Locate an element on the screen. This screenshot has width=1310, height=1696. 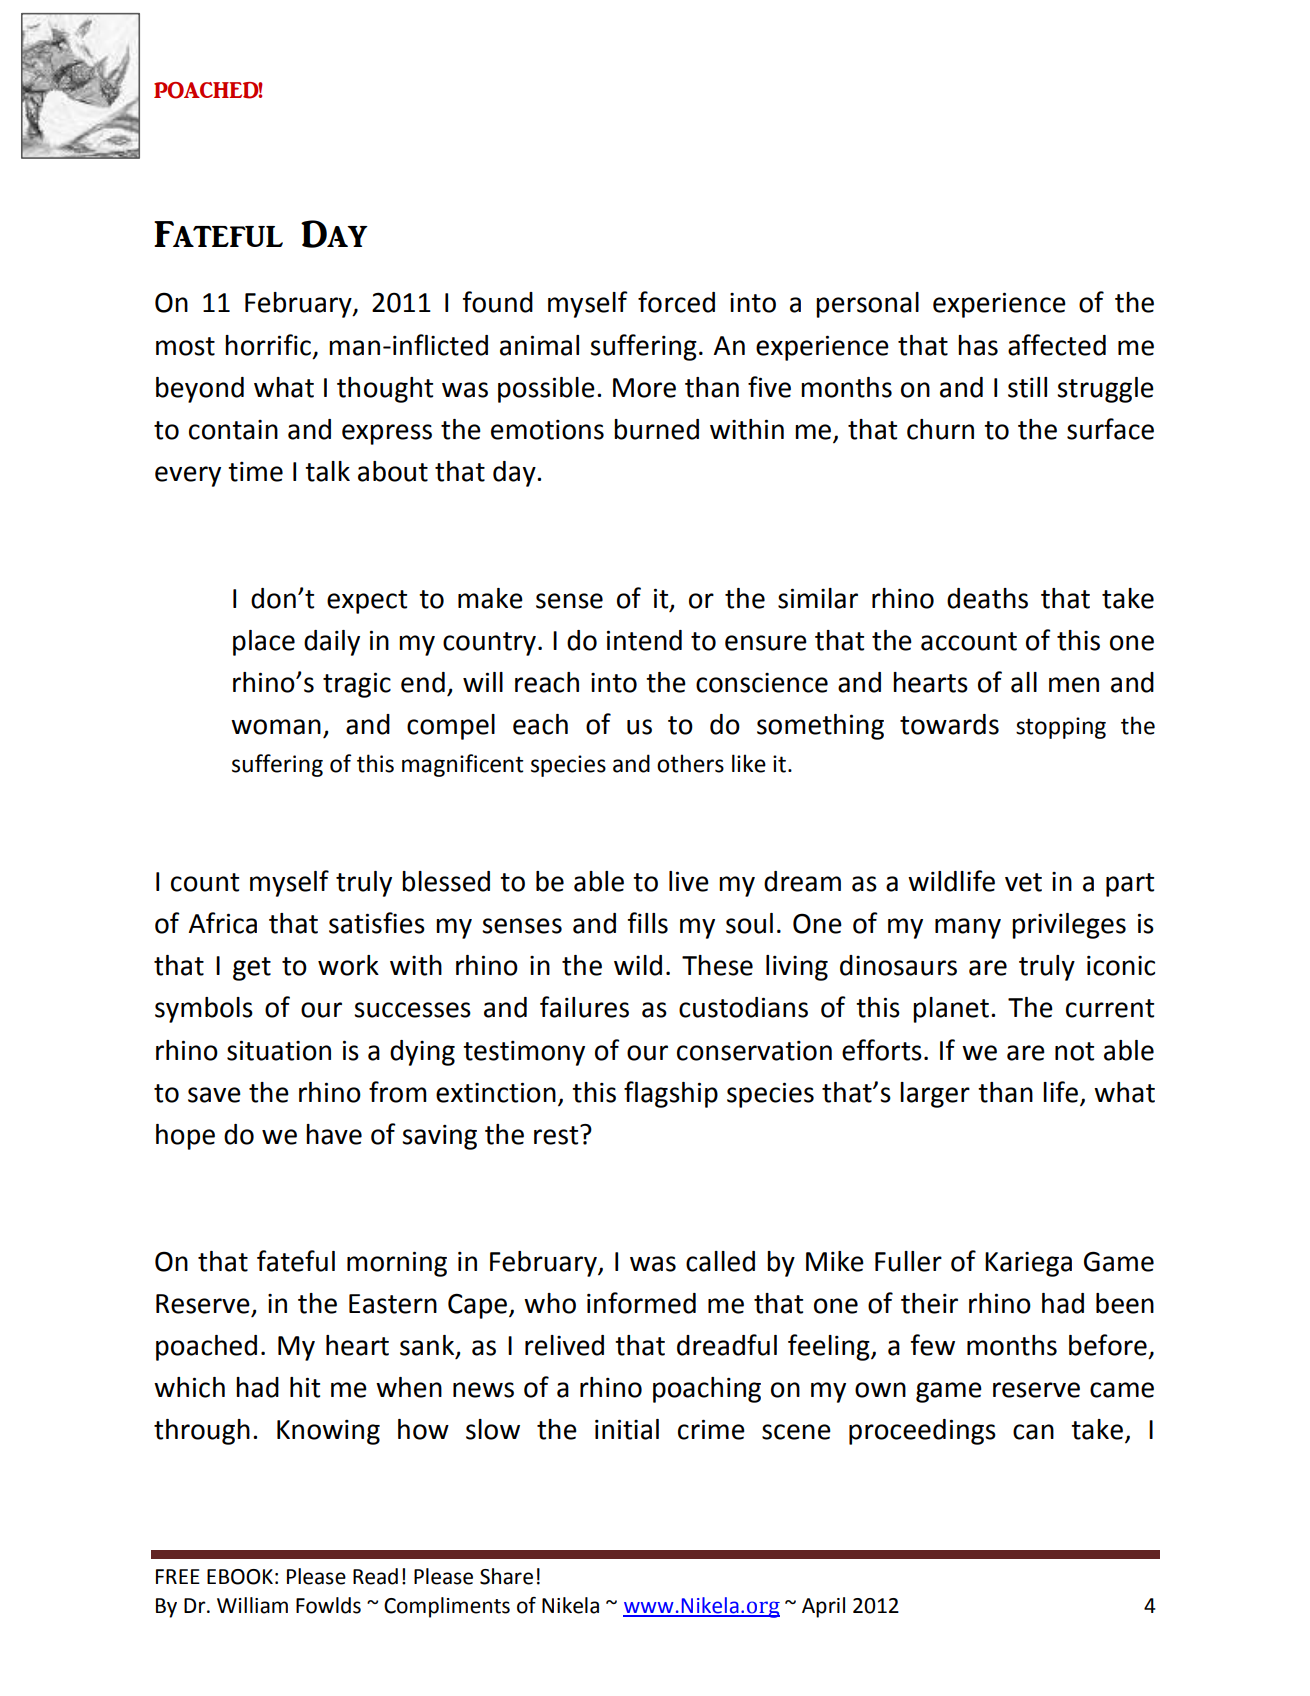
fills is located at coordinates (648, 923).
